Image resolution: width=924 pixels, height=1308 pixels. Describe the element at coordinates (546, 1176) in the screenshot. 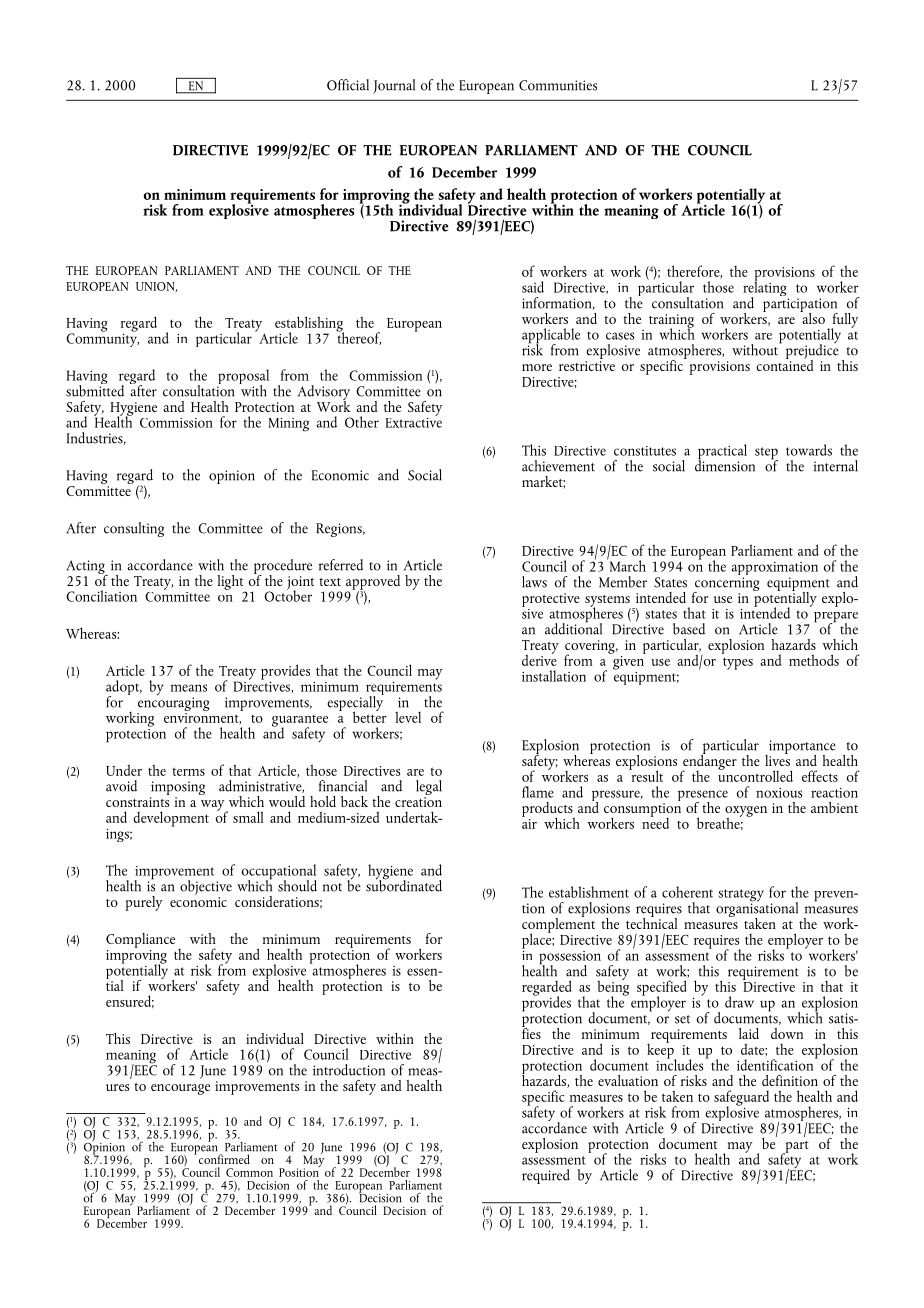

I see `required` at that location.
